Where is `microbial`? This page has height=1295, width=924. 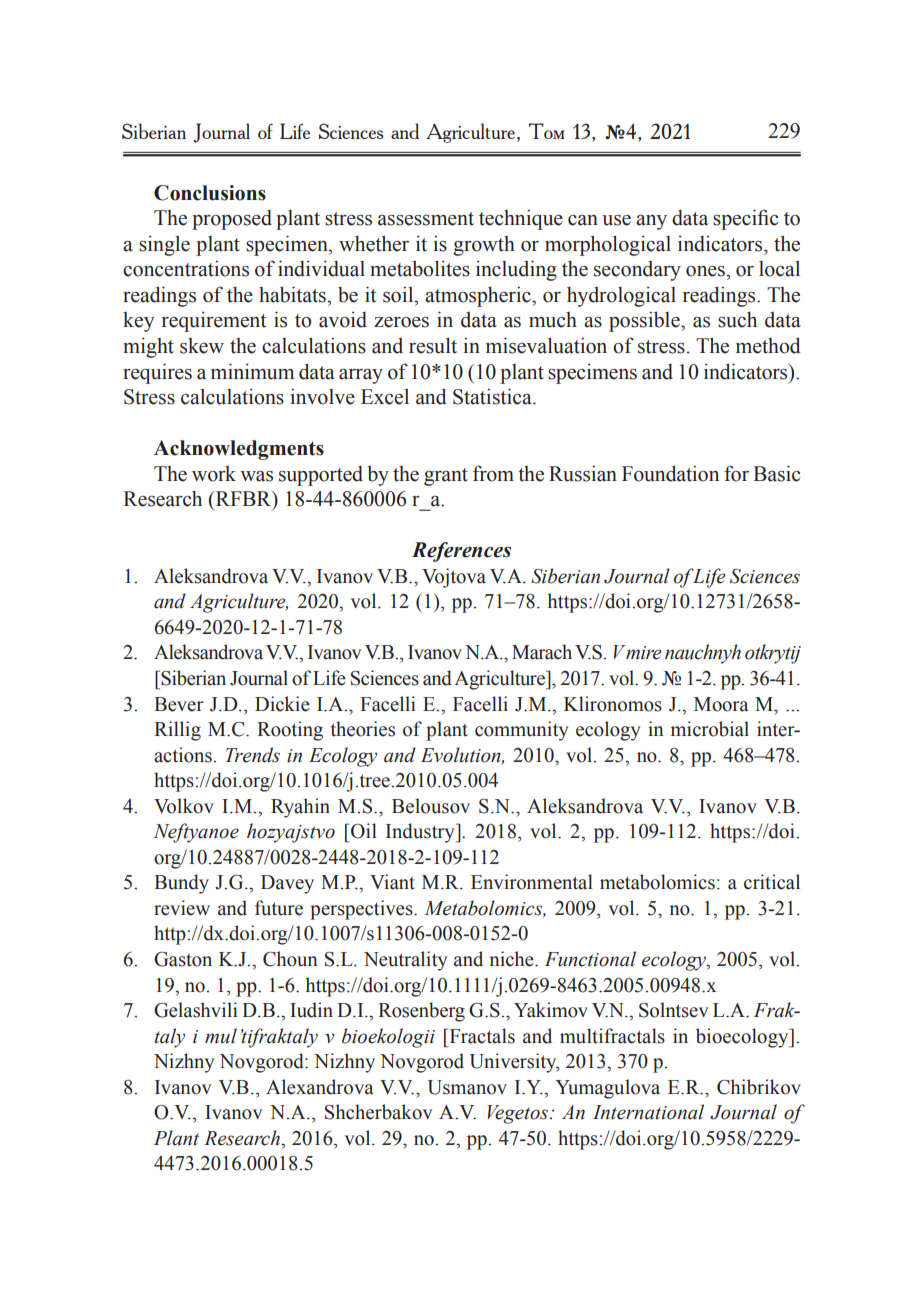 microbial is located at coordinates (710, 729).
